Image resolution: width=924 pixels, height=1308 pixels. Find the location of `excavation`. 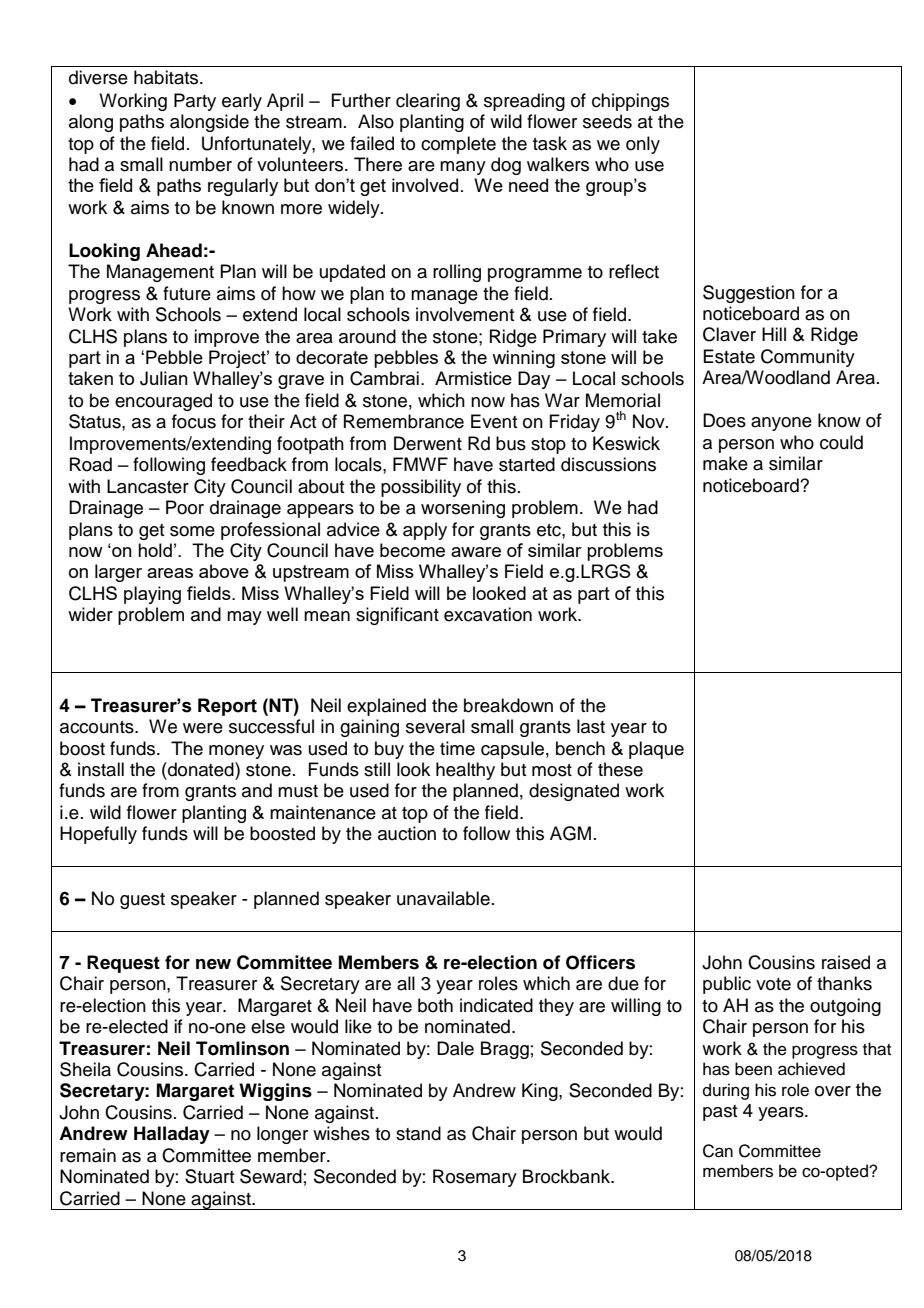

excavation is located at coordinates (488, 614).
